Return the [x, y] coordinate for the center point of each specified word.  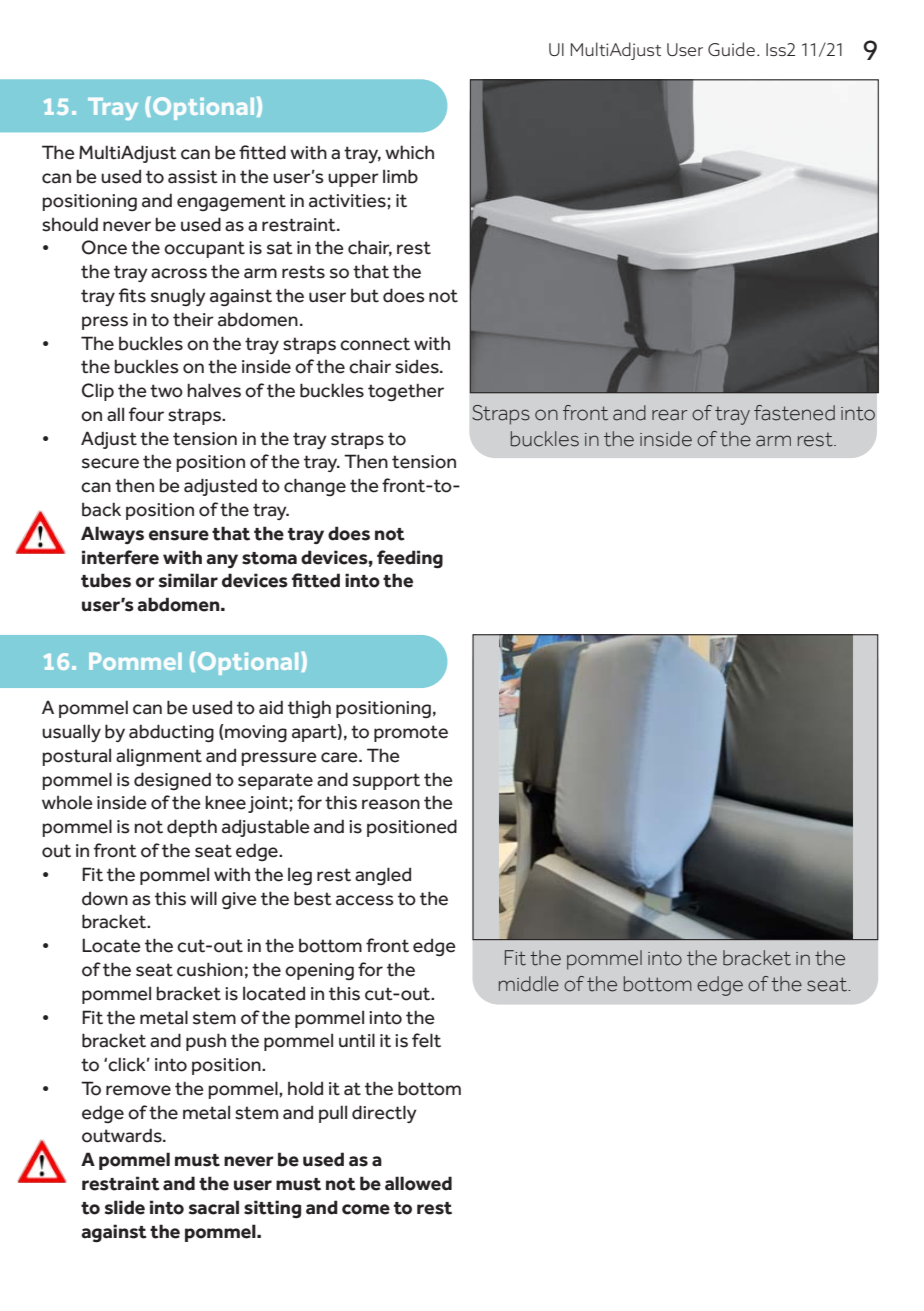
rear [670, 415]
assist [193, 177]
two [166, 391]
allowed [418, 1183]
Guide [731, 49]
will [203, 898]
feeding [410, 559]
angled [383, 876]
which [409, 152]
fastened [794, 413]
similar [188, 580]
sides [418, 366]
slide [125, 1207]
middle [529, 984]
